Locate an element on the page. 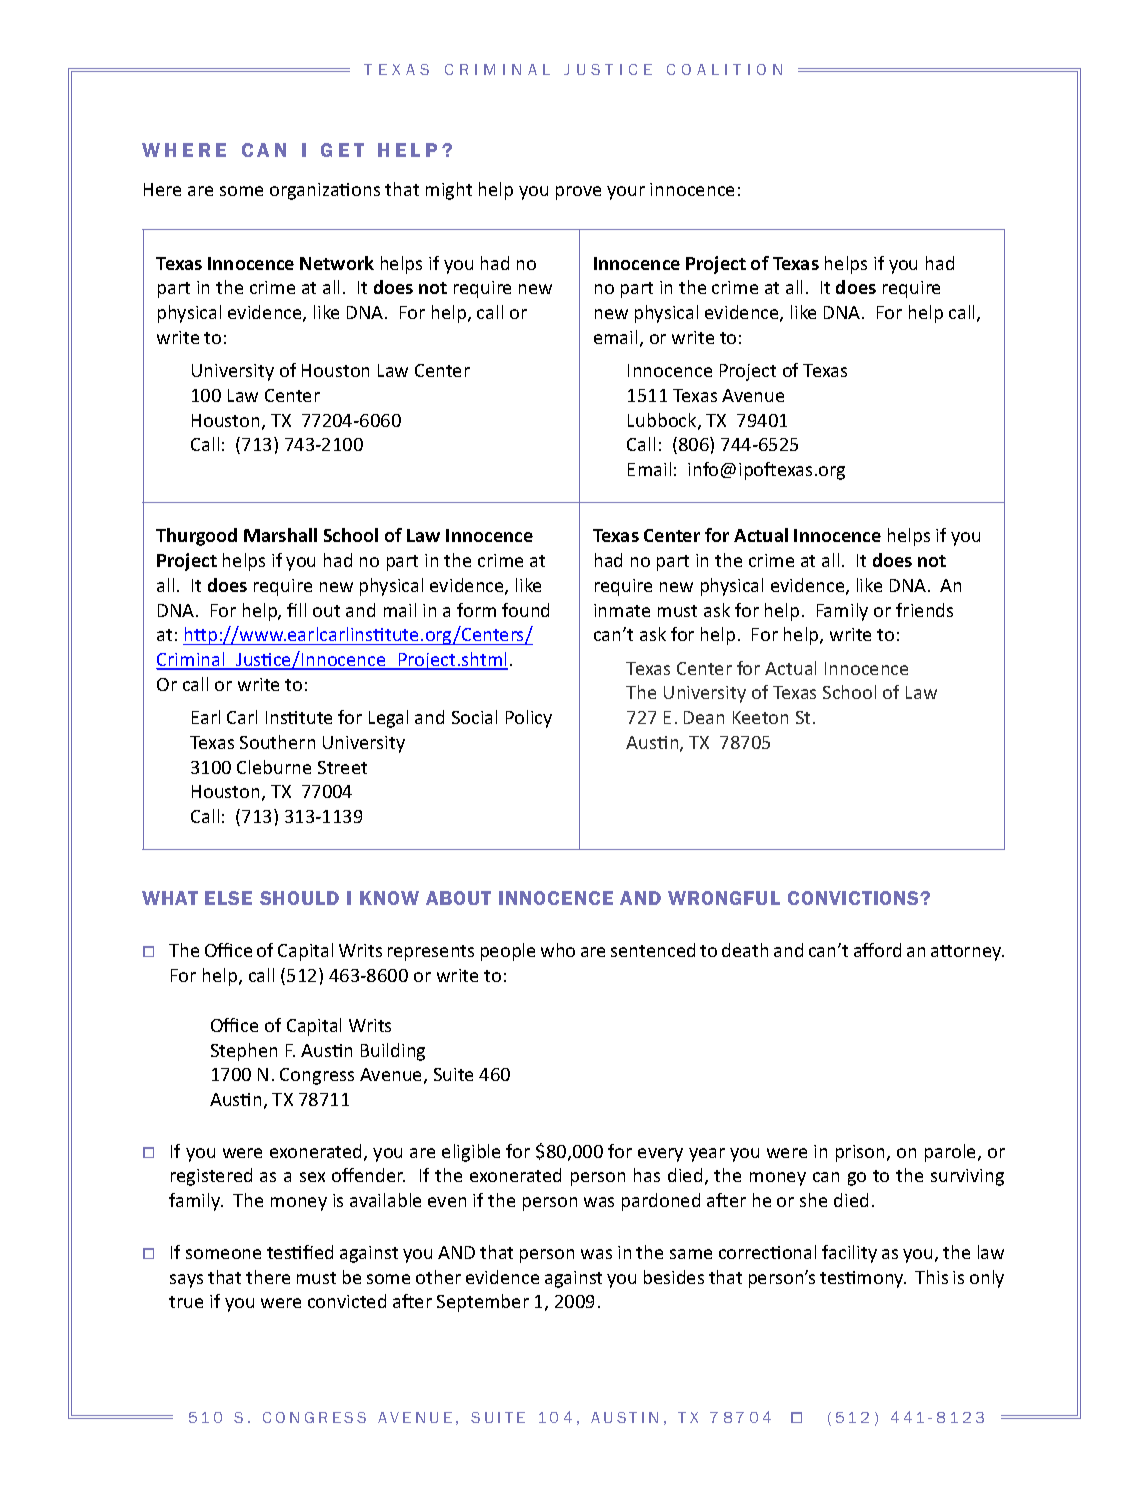 The height and width of the image is (1486, 1148). friends is located at coordinates (924, 610).
